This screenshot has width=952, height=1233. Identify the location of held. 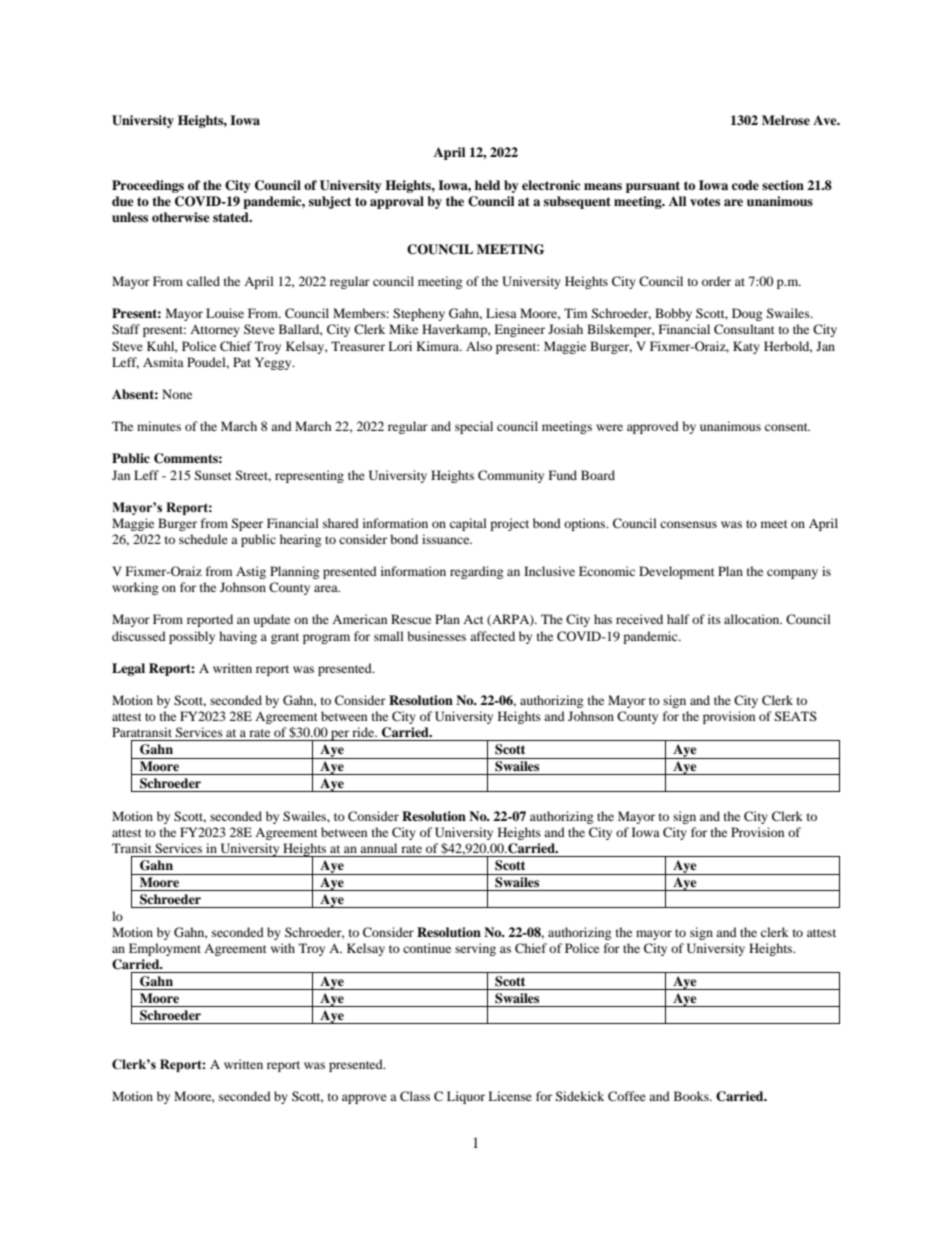
(487, 185).
